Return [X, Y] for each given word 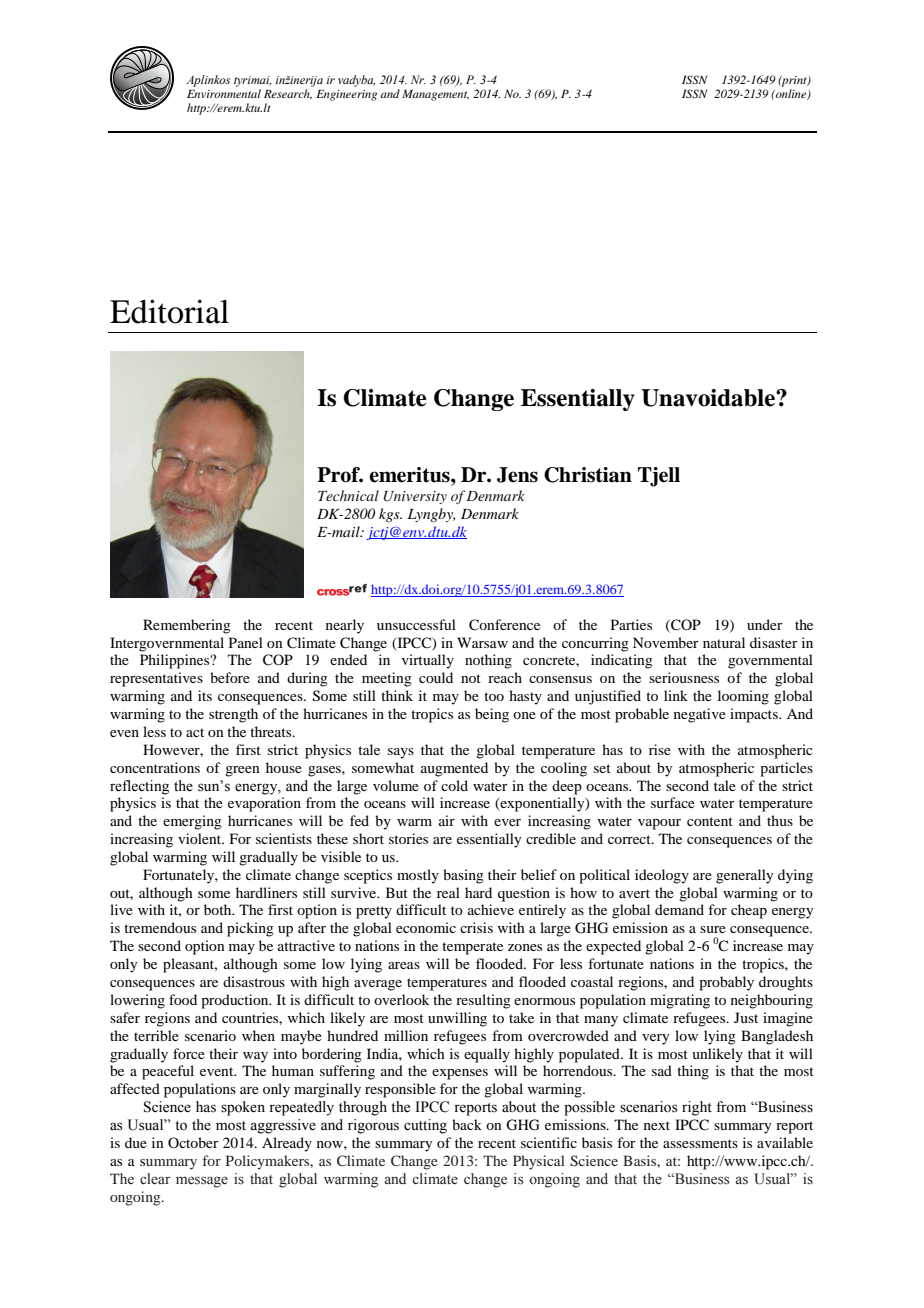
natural [724, 642]
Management [435, 95]
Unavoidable [709, 398]
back [467, 1124]
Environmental [224, 93]
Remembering [187, 626]
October [193, 1142]
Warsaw [482, 642]
